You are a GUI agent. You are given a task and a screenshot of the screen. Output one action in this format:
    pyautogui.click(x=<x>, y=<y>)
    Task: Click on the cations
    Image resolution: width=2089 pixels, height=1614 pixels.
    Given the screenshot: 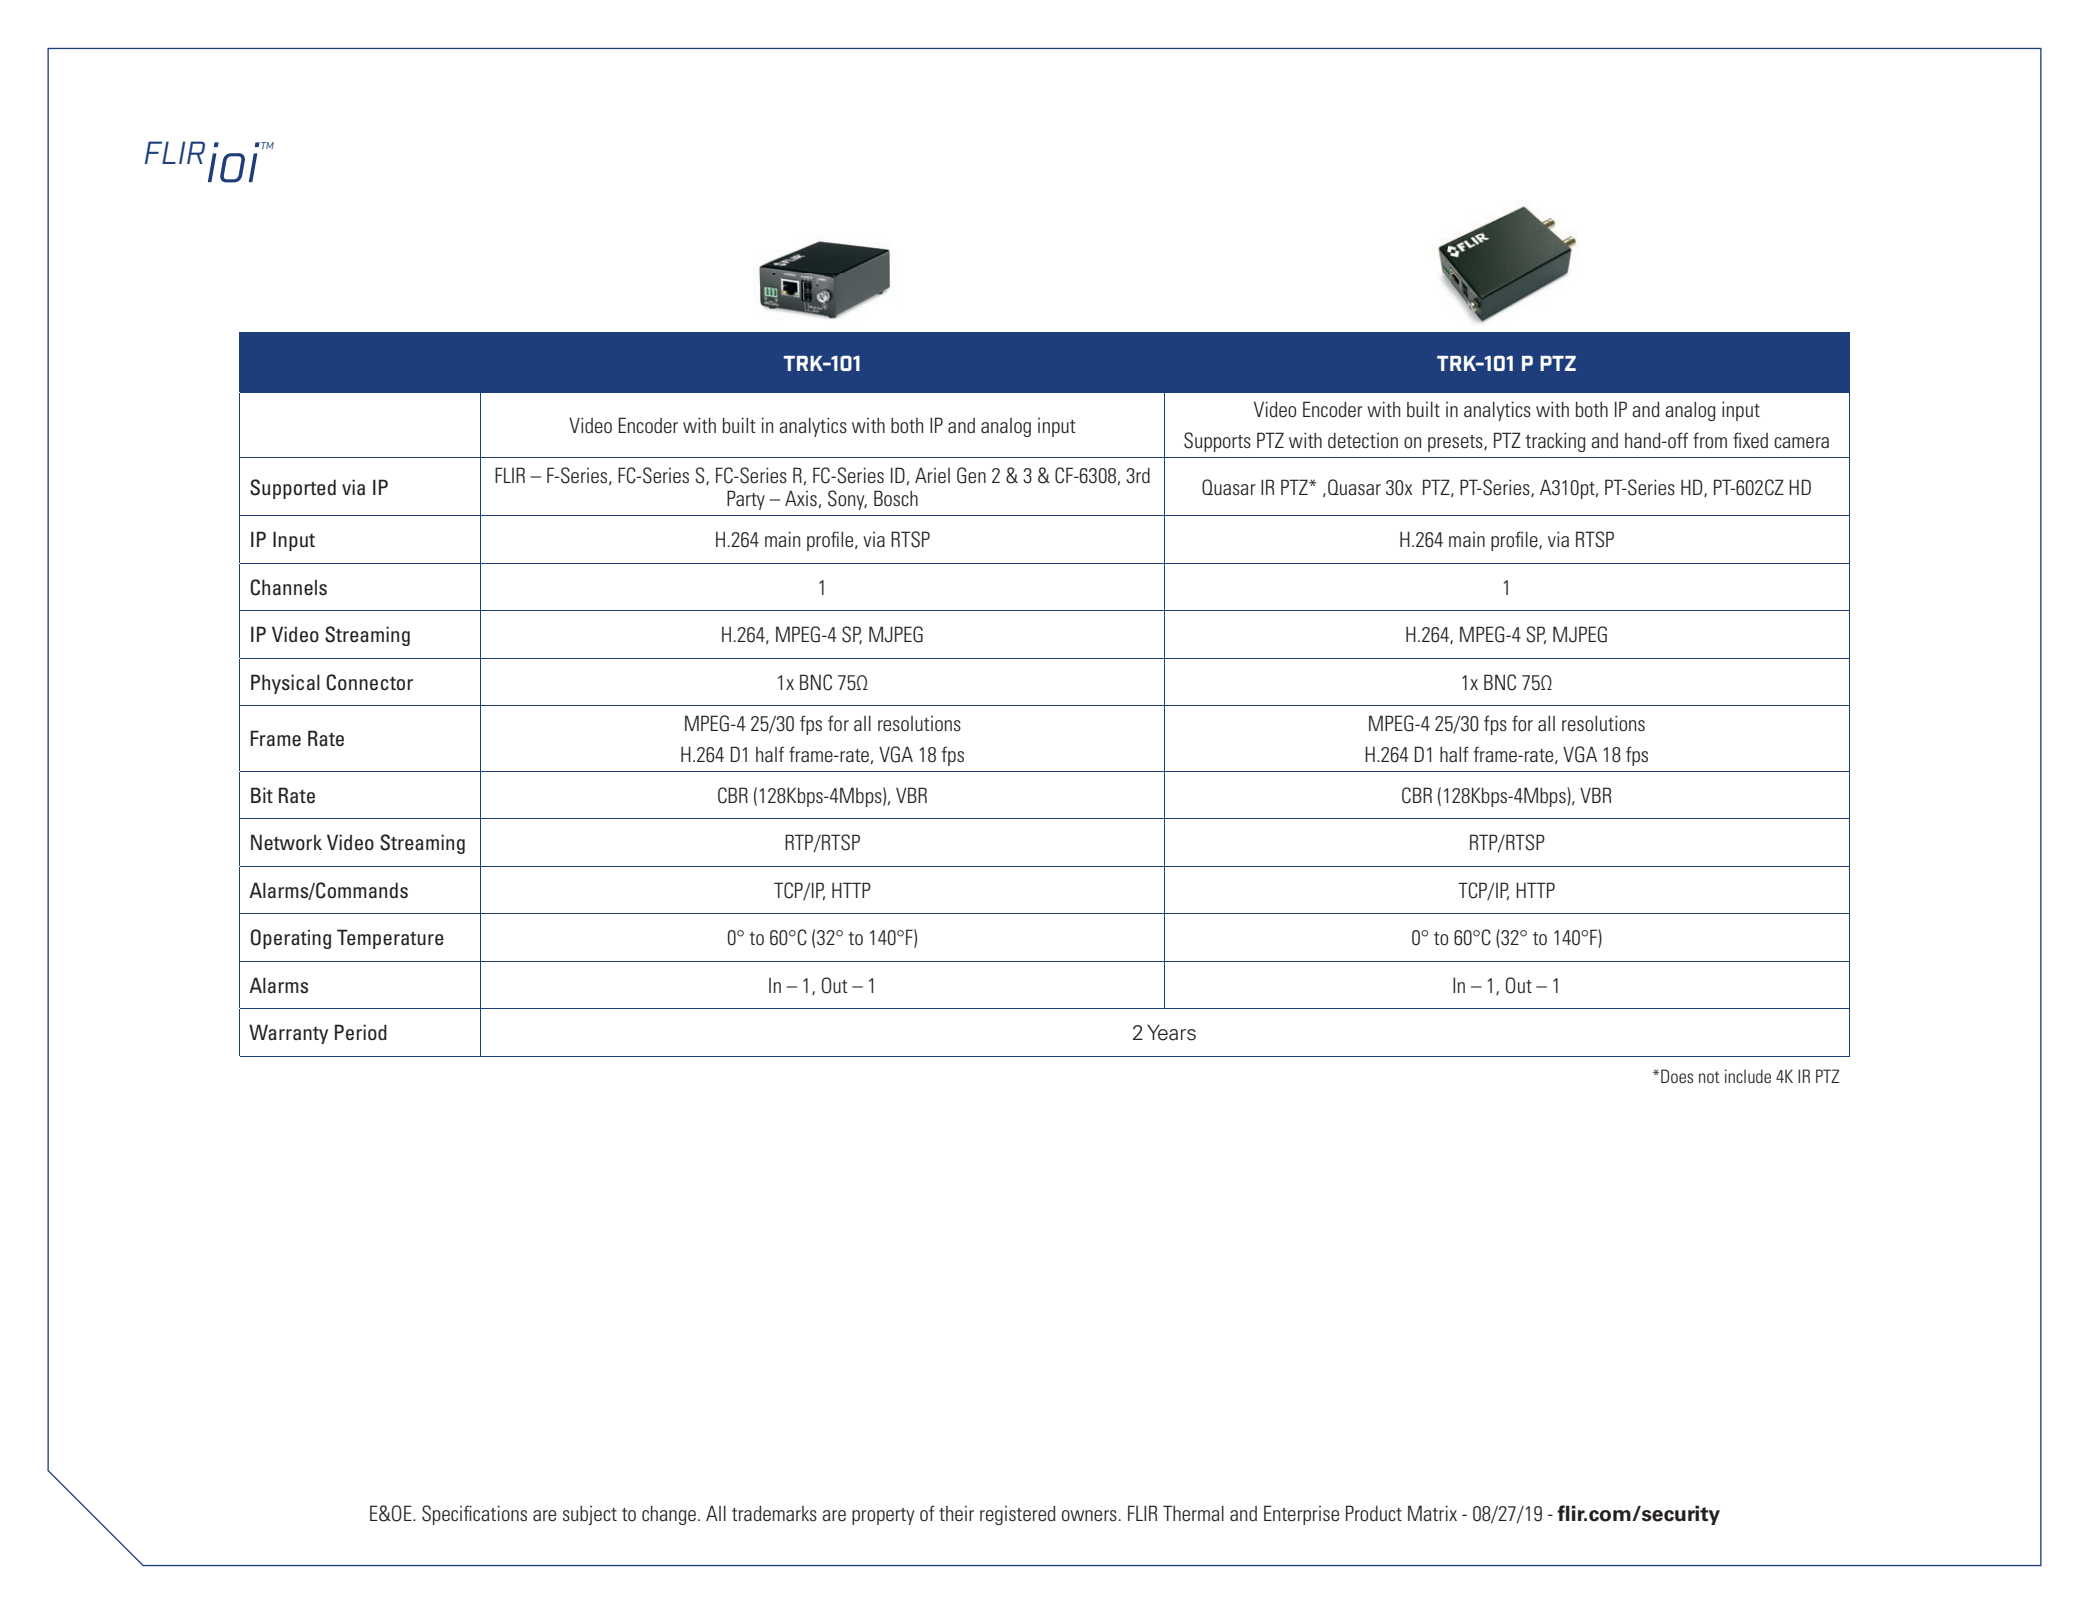 What is the action you would take?
    pyautogui.click(x=500, y=1513)
